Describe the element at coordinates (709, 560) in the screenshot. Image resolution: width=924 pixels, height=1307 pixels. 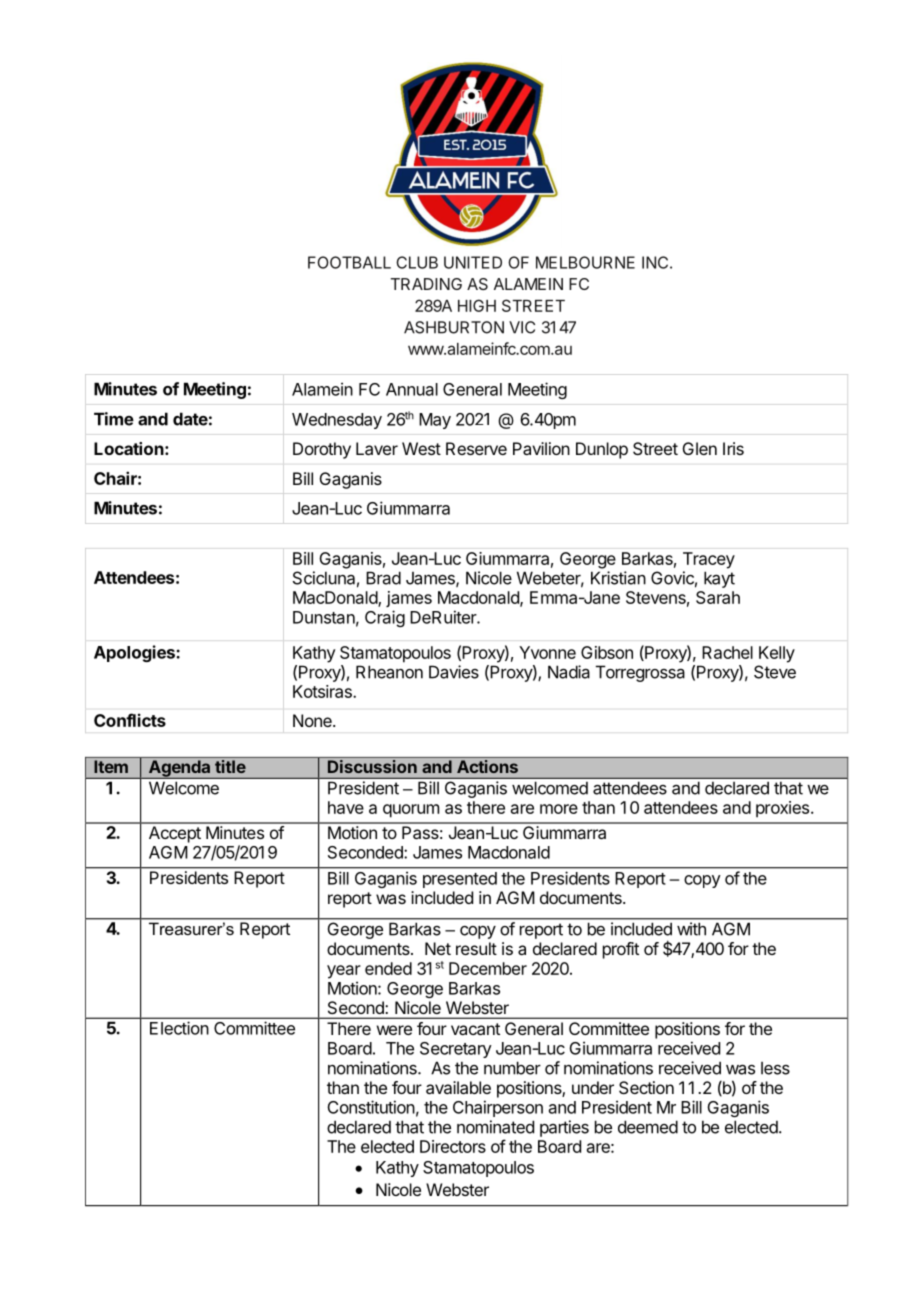
I see `Tracey` at that location.
